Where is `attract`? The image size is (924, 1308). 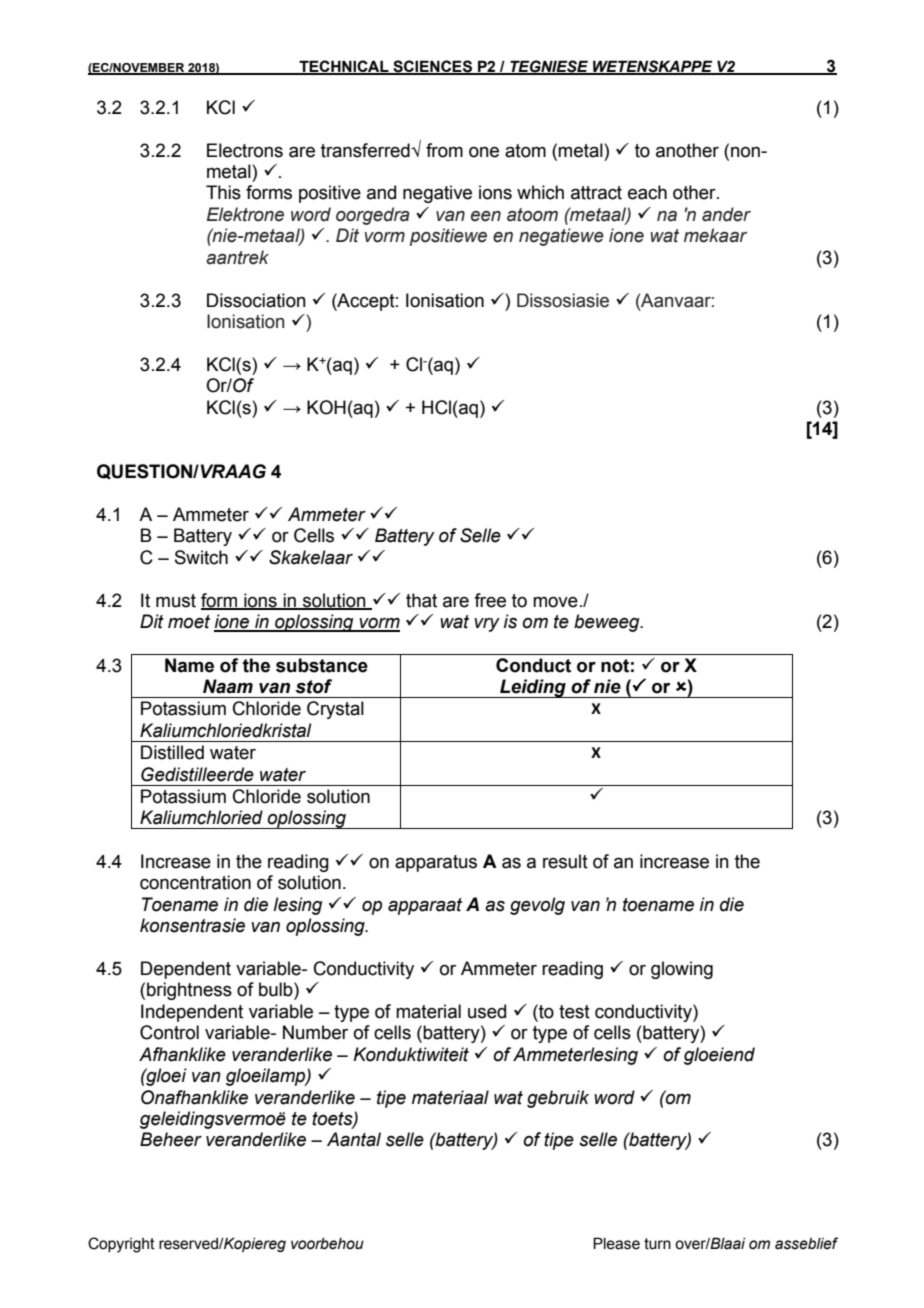
attract is located at coordinates (596, 193).
